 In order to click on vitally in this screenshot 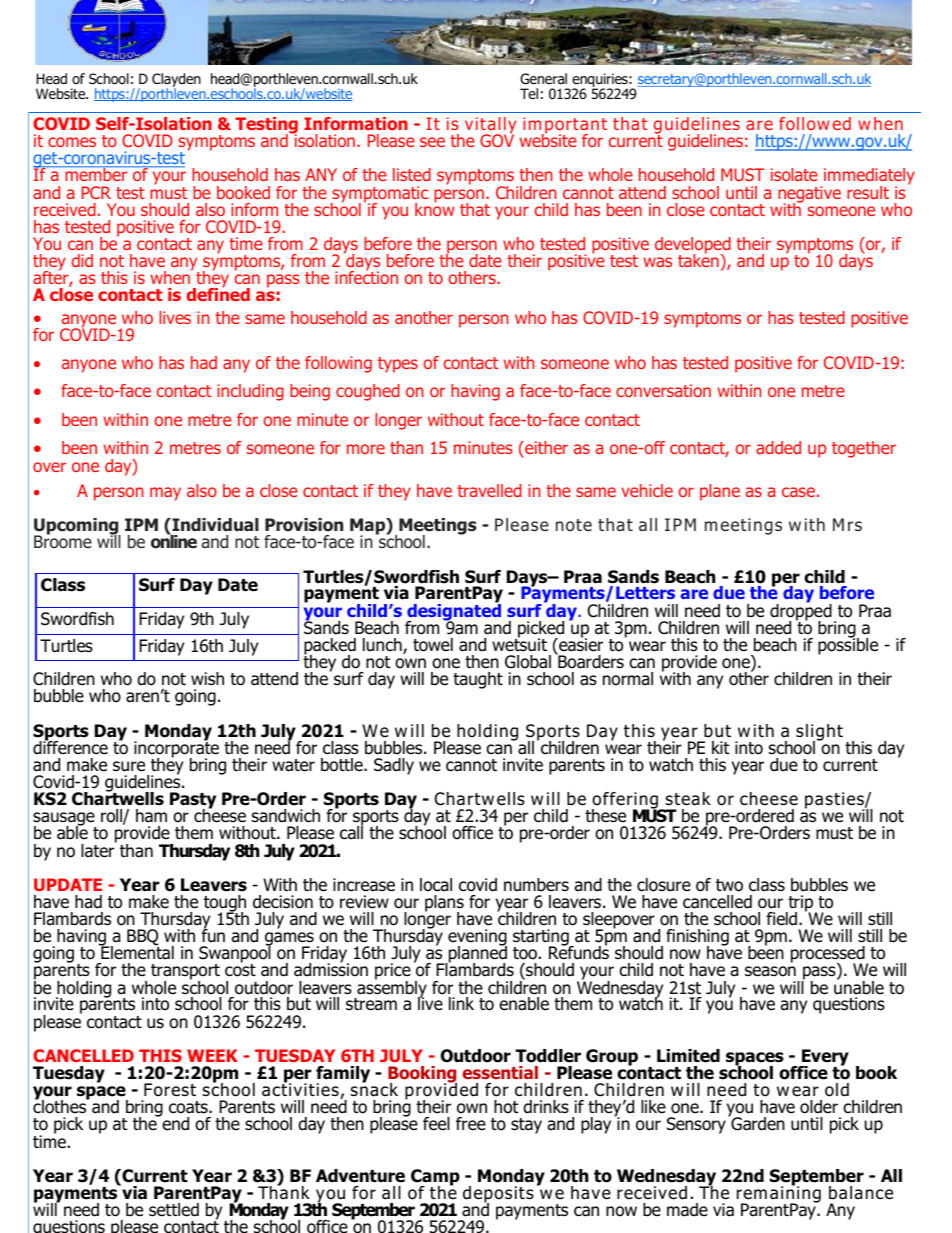, I will do `click(490, 127)`.
